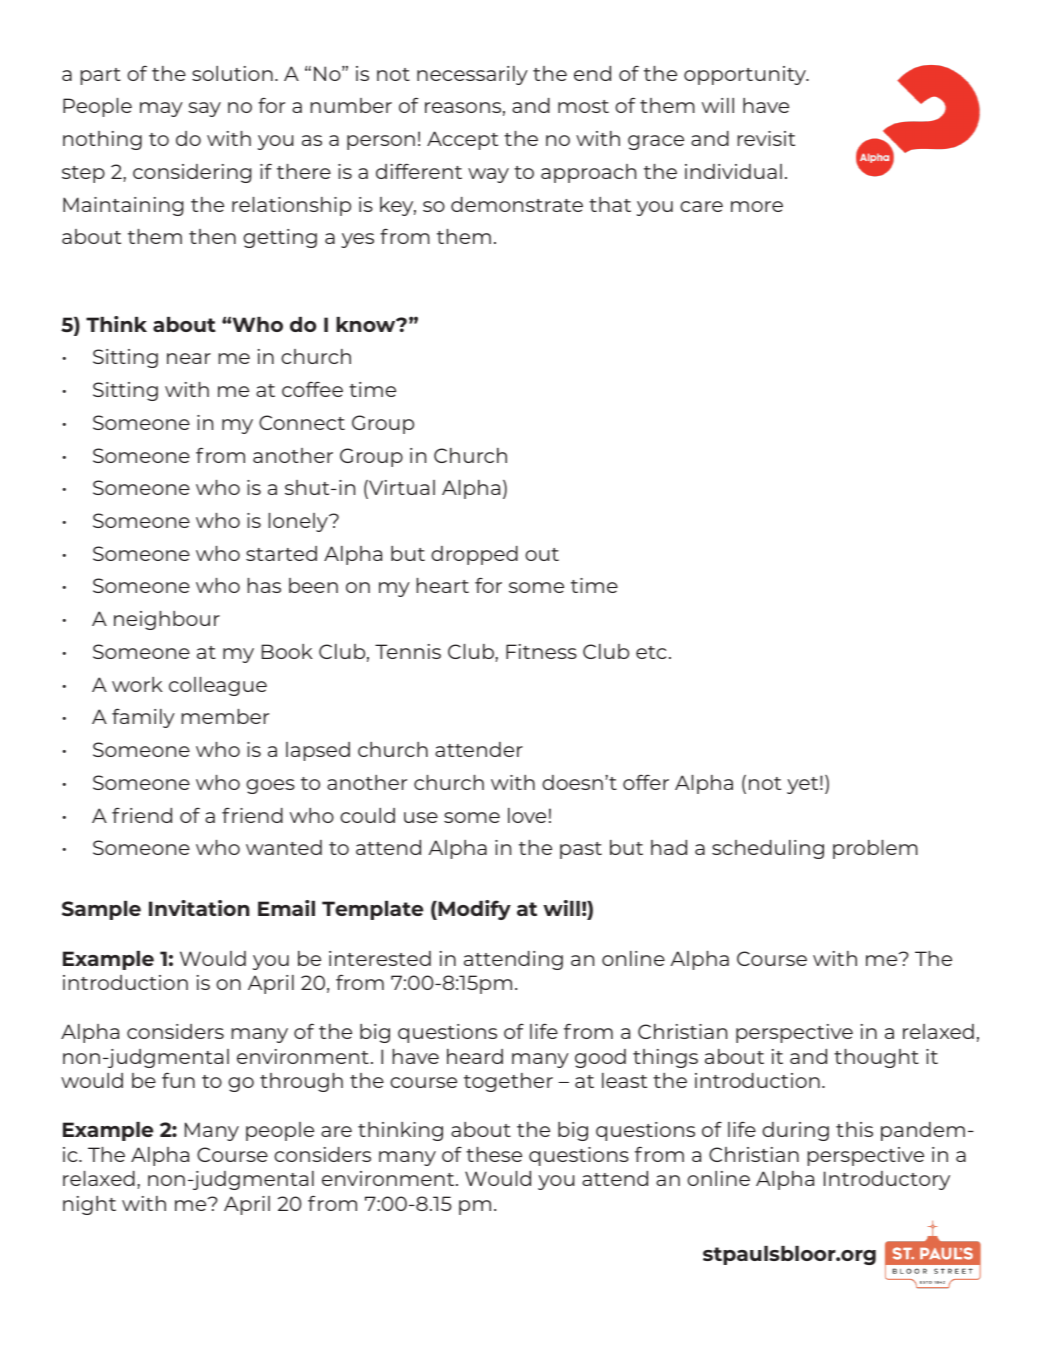 This document has height=1350, width=1043. I want to click on neighbour, so click(167, 620).
